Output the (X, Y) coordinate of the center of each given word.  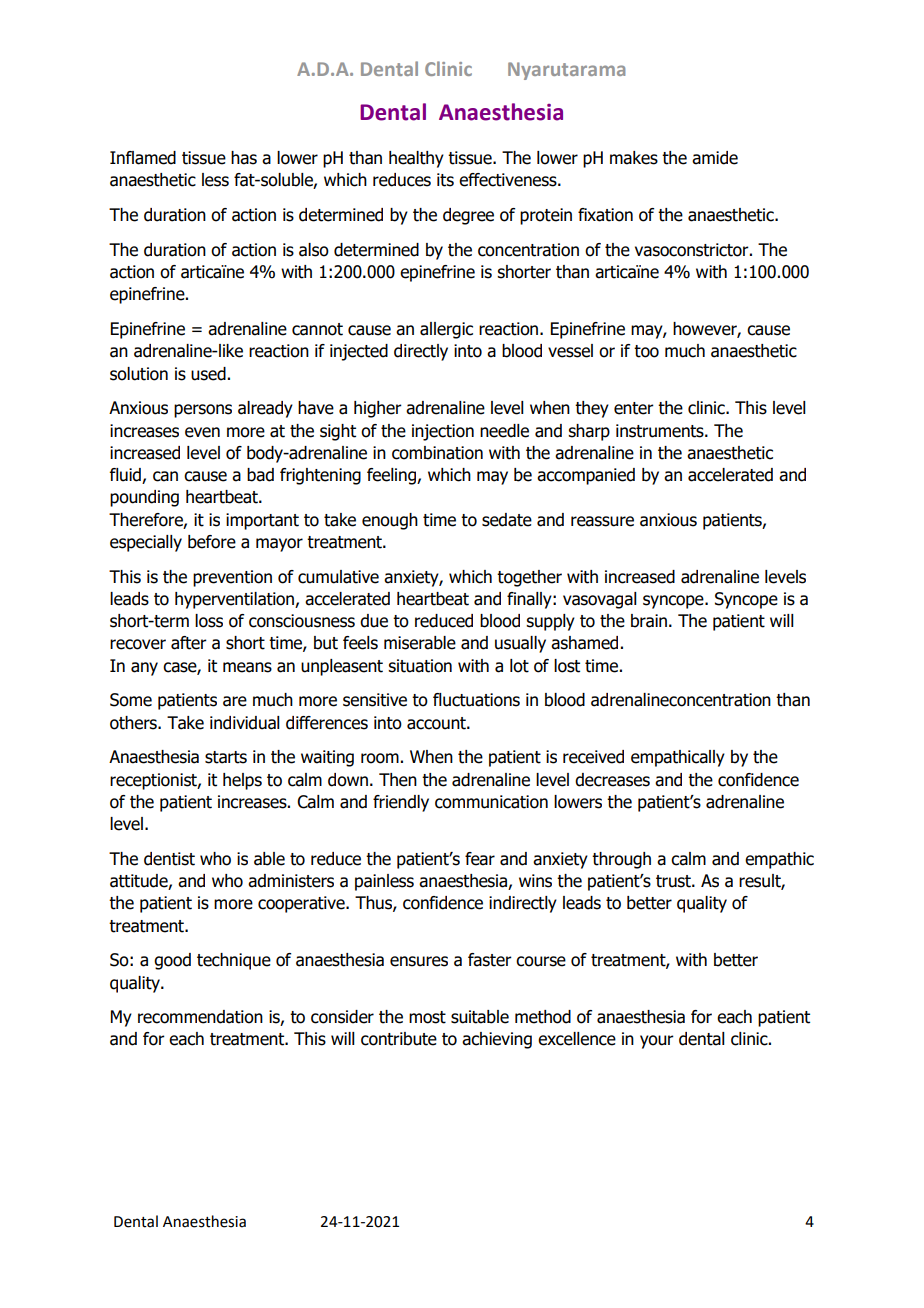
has (244, 158)
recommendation (200, 1017)
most (427, 1017)
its (445, 180)
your (657, 1042)
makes (634, 158)
